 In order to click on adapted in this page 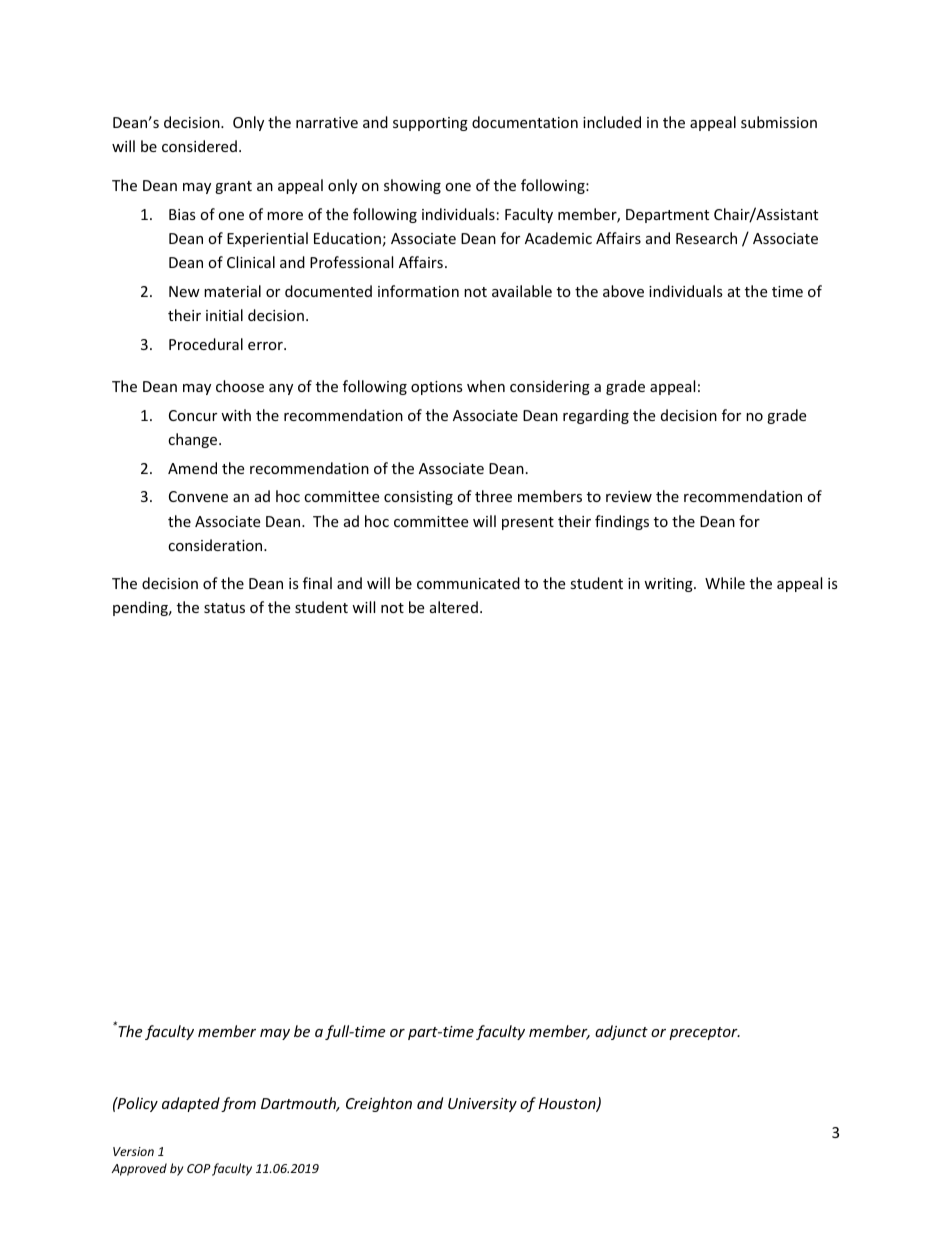, I will do `click(191, 1104)`.
